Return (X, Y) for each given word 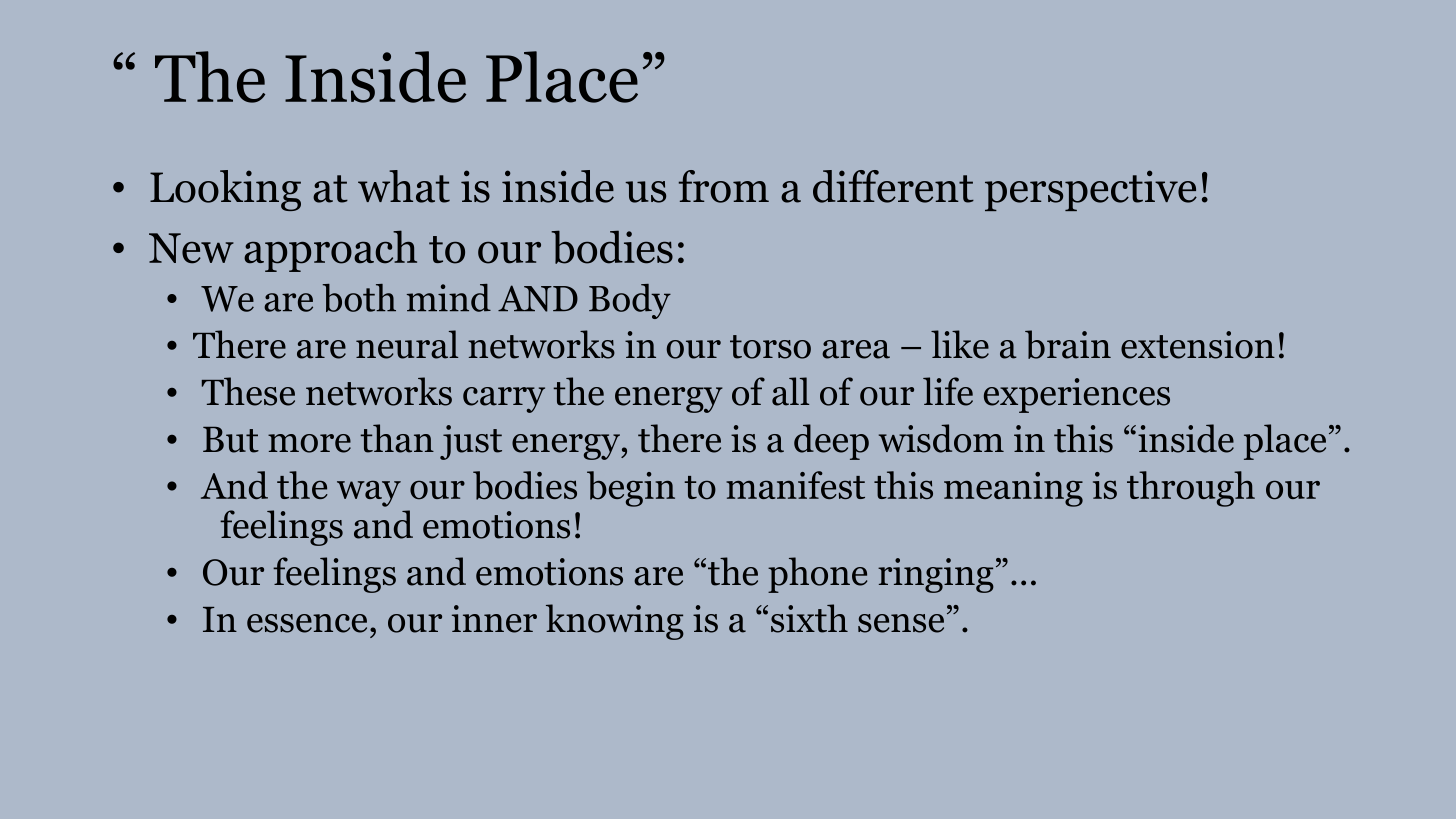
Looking (225, 190)
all (790, 391)
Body (630, 301)
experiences (1077, 395)
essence (307, 623)
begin (631, 489)
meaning (1013, 489)
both (359, 298)
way (369, 494)
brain (1068, 344)
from (724, 186)
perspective (1091, 190)
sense (901, 623)
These (248, 391)
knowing (615, 622)
